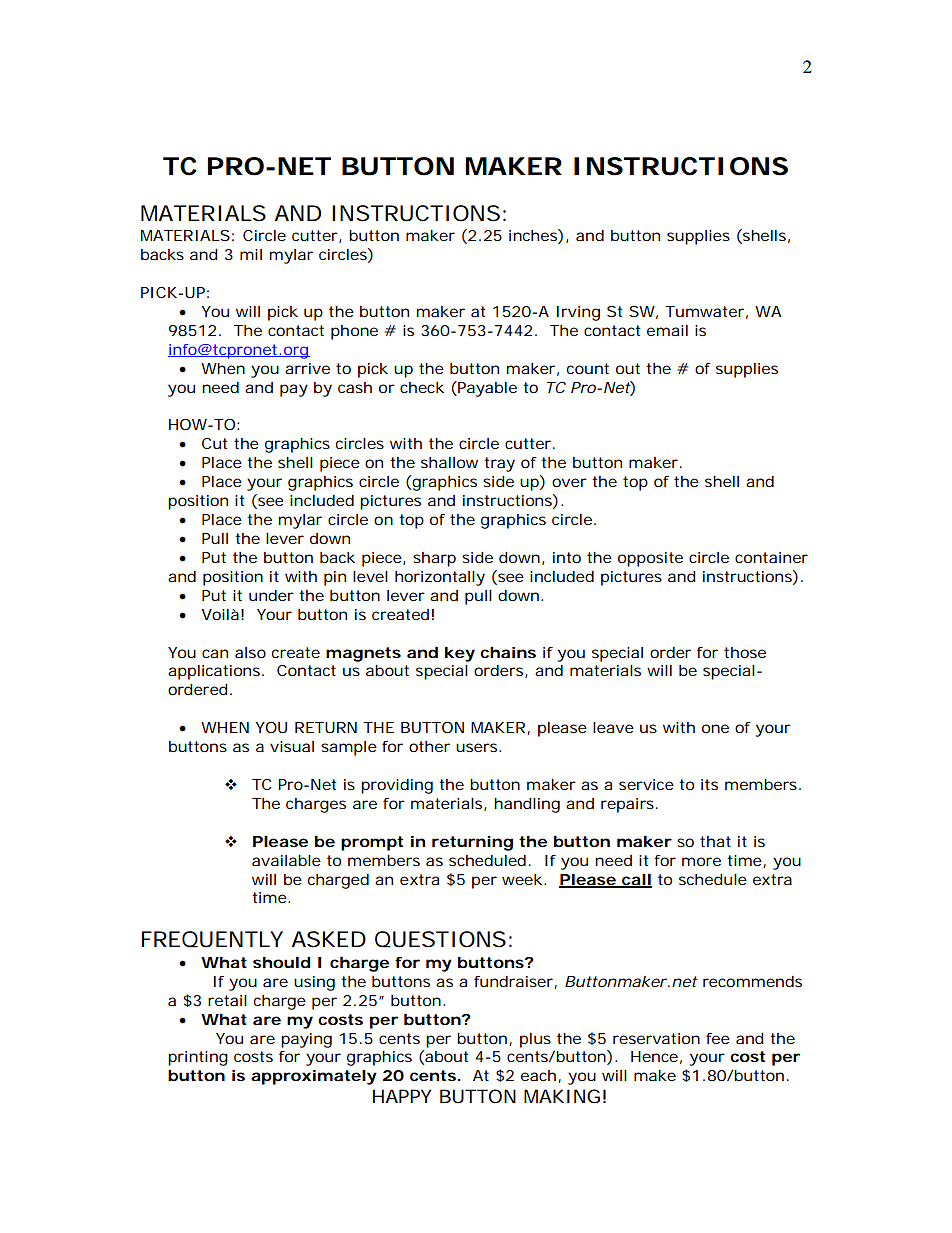  I want to click on also, so click(250, 652).
